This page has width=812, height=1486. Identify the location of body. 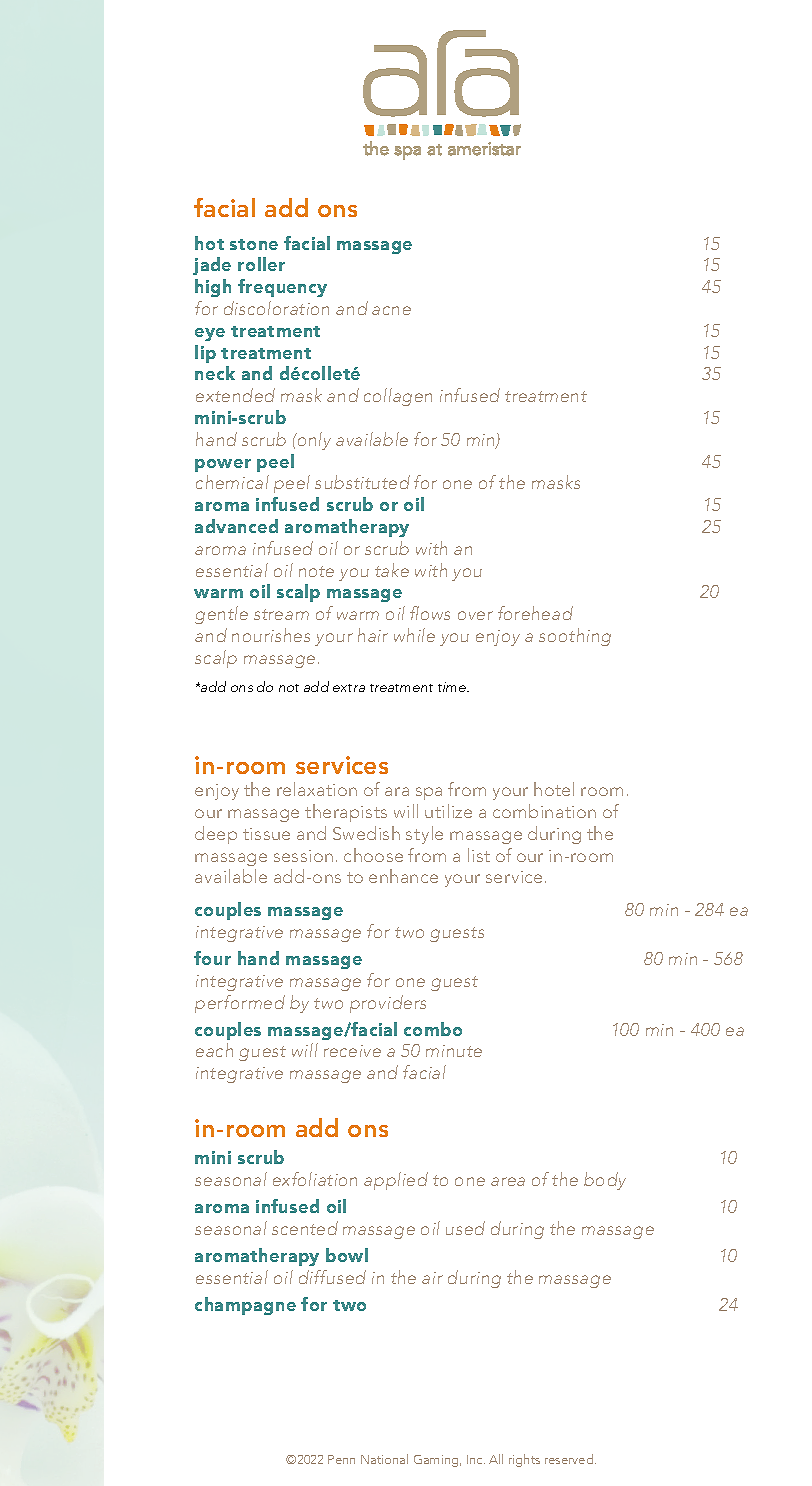
(605, 1181).
